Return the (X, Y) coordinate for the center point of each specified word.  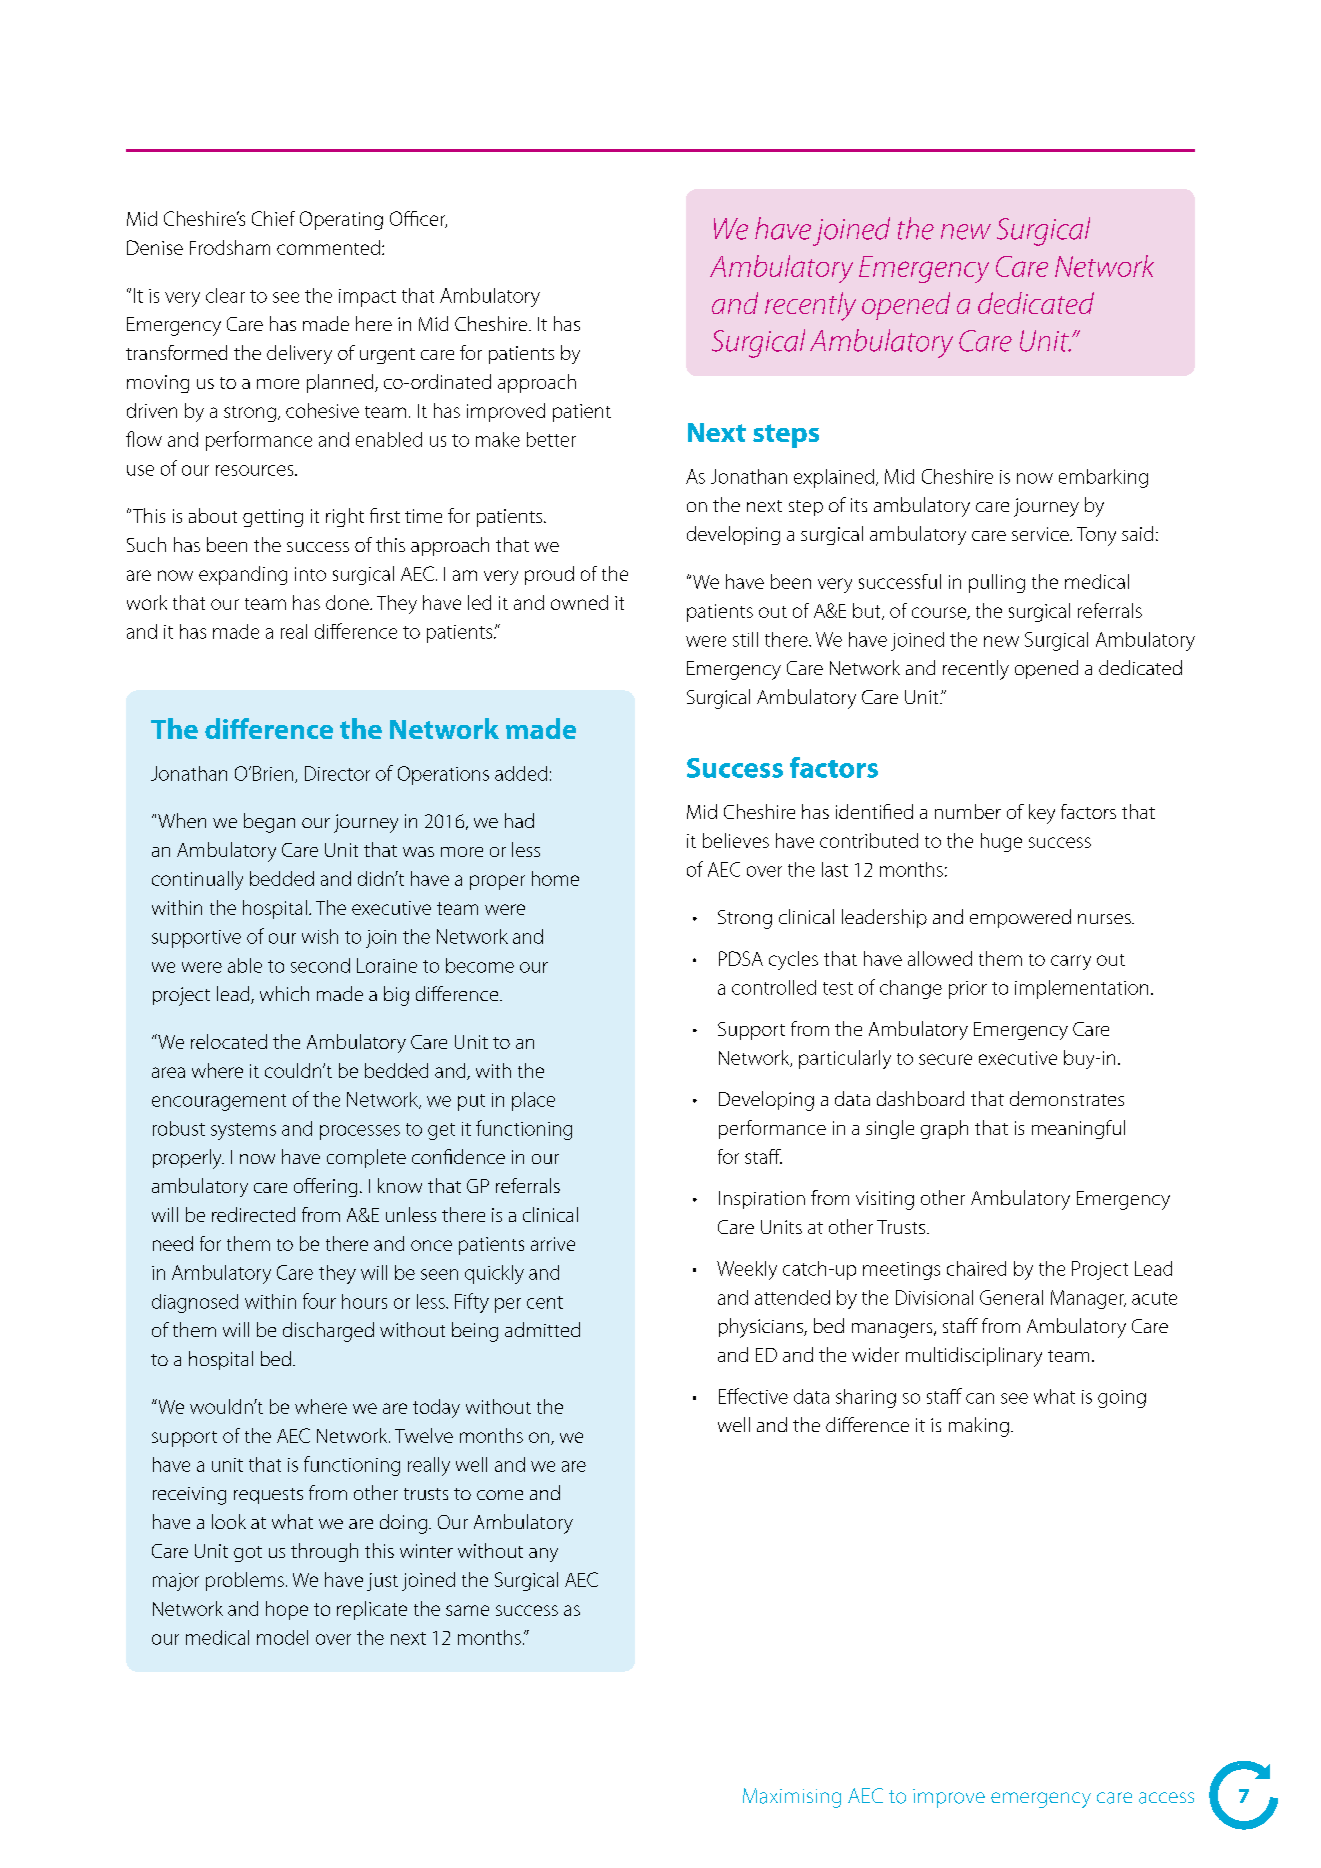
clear (225, 295)
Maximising (792, 1798)
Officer (418, 219)
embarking (1103, 478)
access (1166, 1798)
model (282, 1637)
